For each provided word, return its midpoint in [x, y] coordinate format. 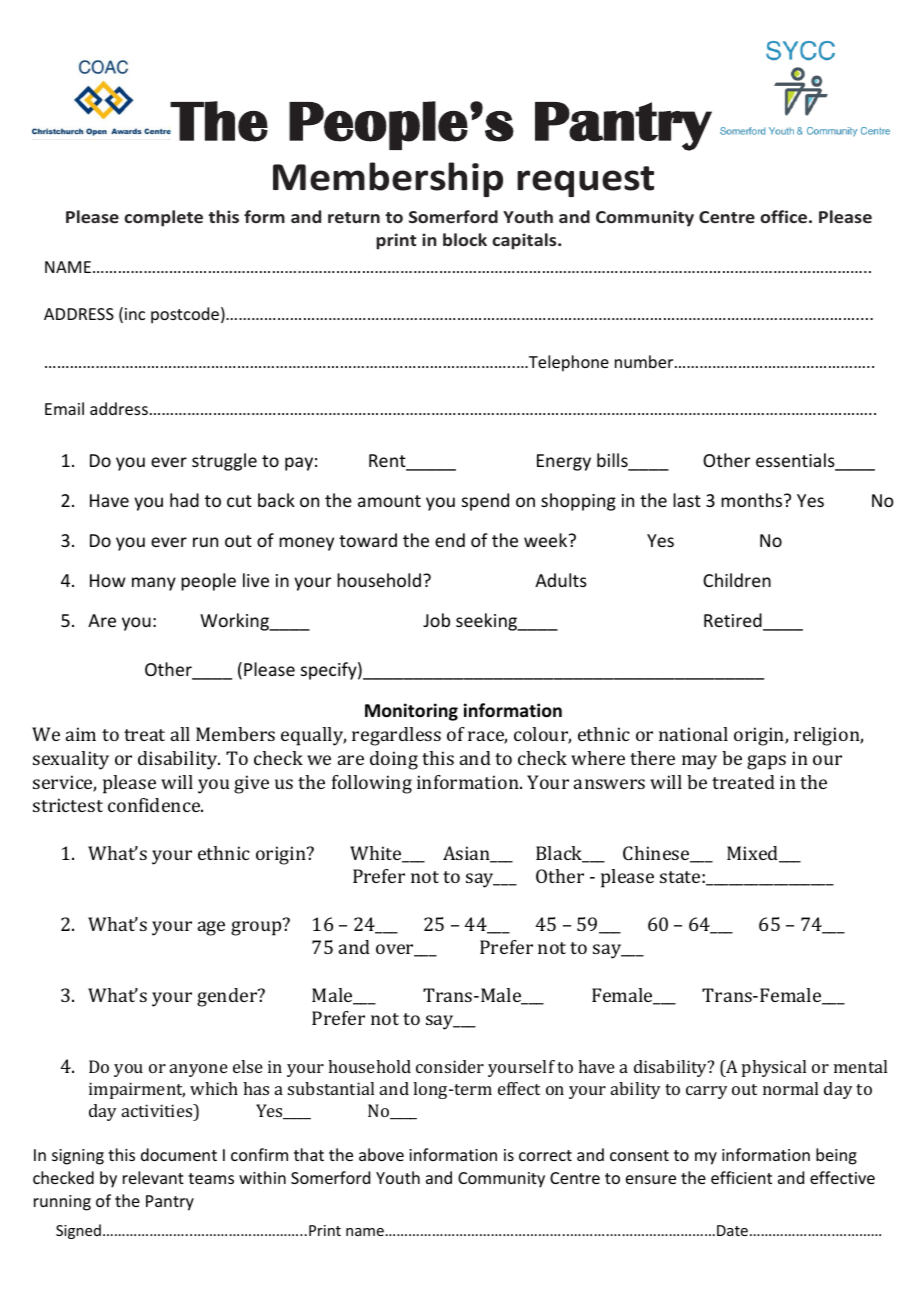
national [693, 734]
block [465, 239]
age [211, 928]
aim [81, 734]
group [257, 927]
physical [774, 1068]
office [783, 216]
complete [163, 218]
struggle [224, 462]
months [753, 500]
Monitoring [411, 712]
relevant [153, 1177]
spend [485, 502]
